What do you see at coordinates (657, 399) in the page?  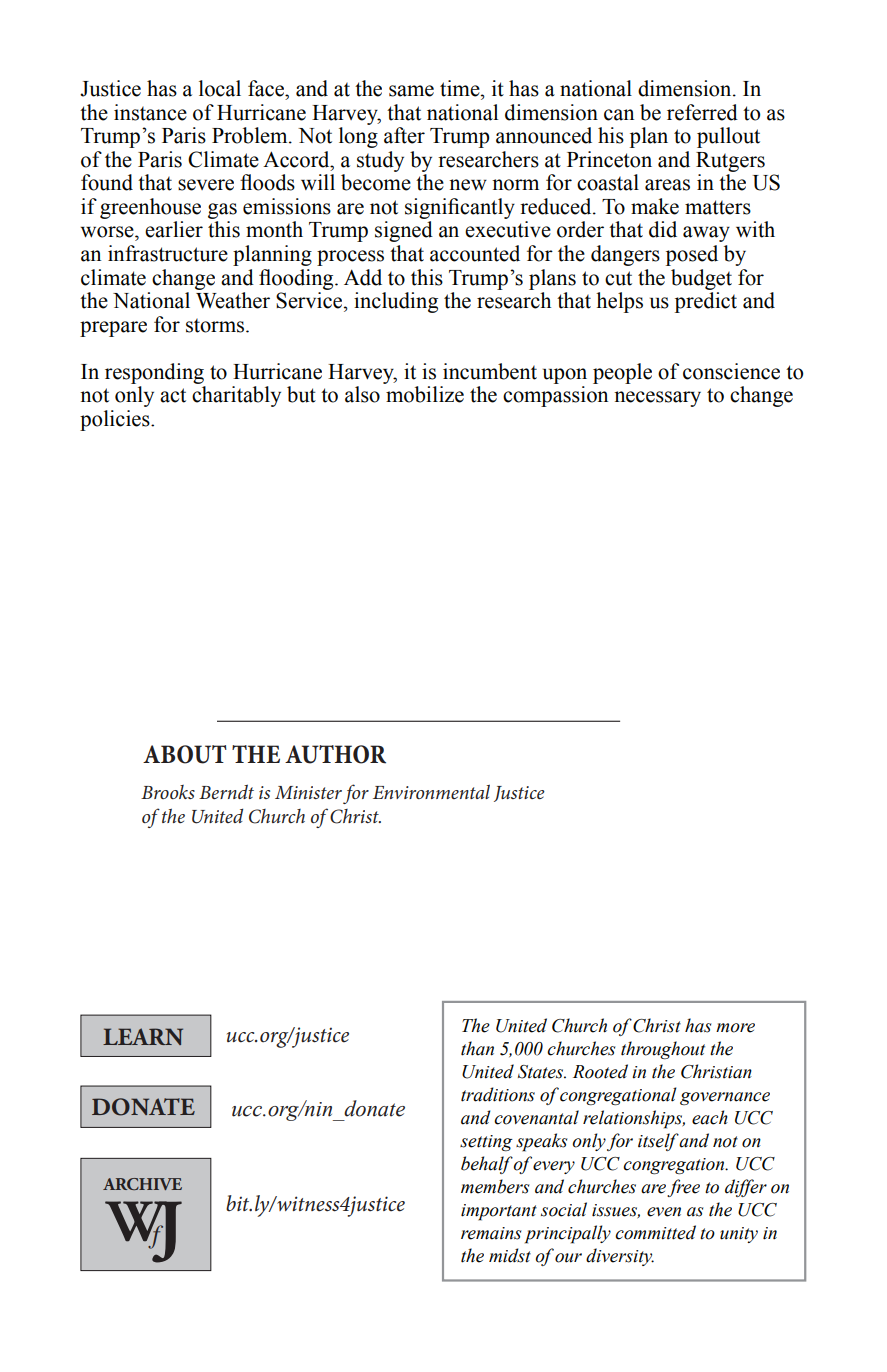 I see `necessary` at bounding box center [657, 399].
